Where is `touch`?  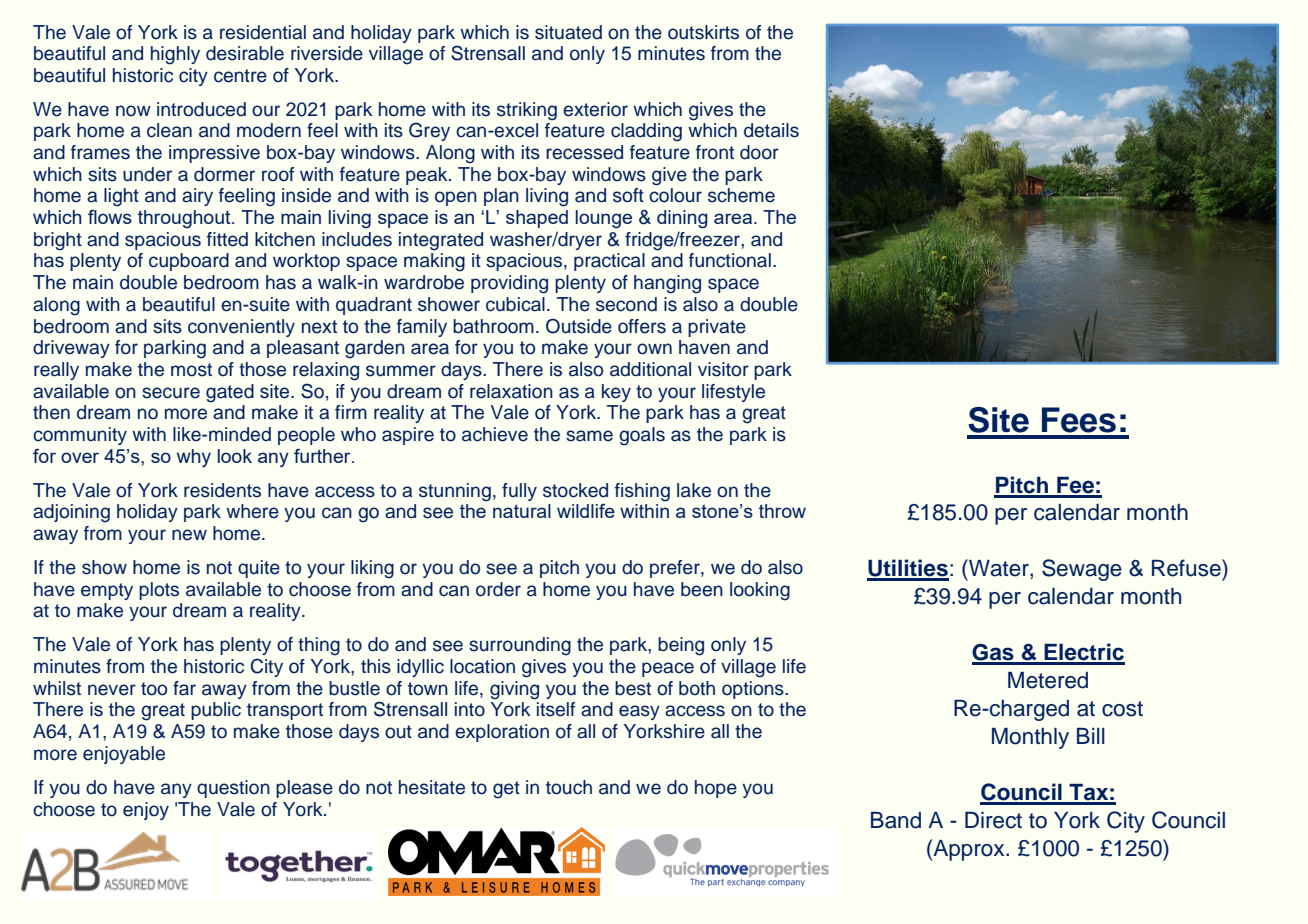
touch is located at coordinates (569, 787).
